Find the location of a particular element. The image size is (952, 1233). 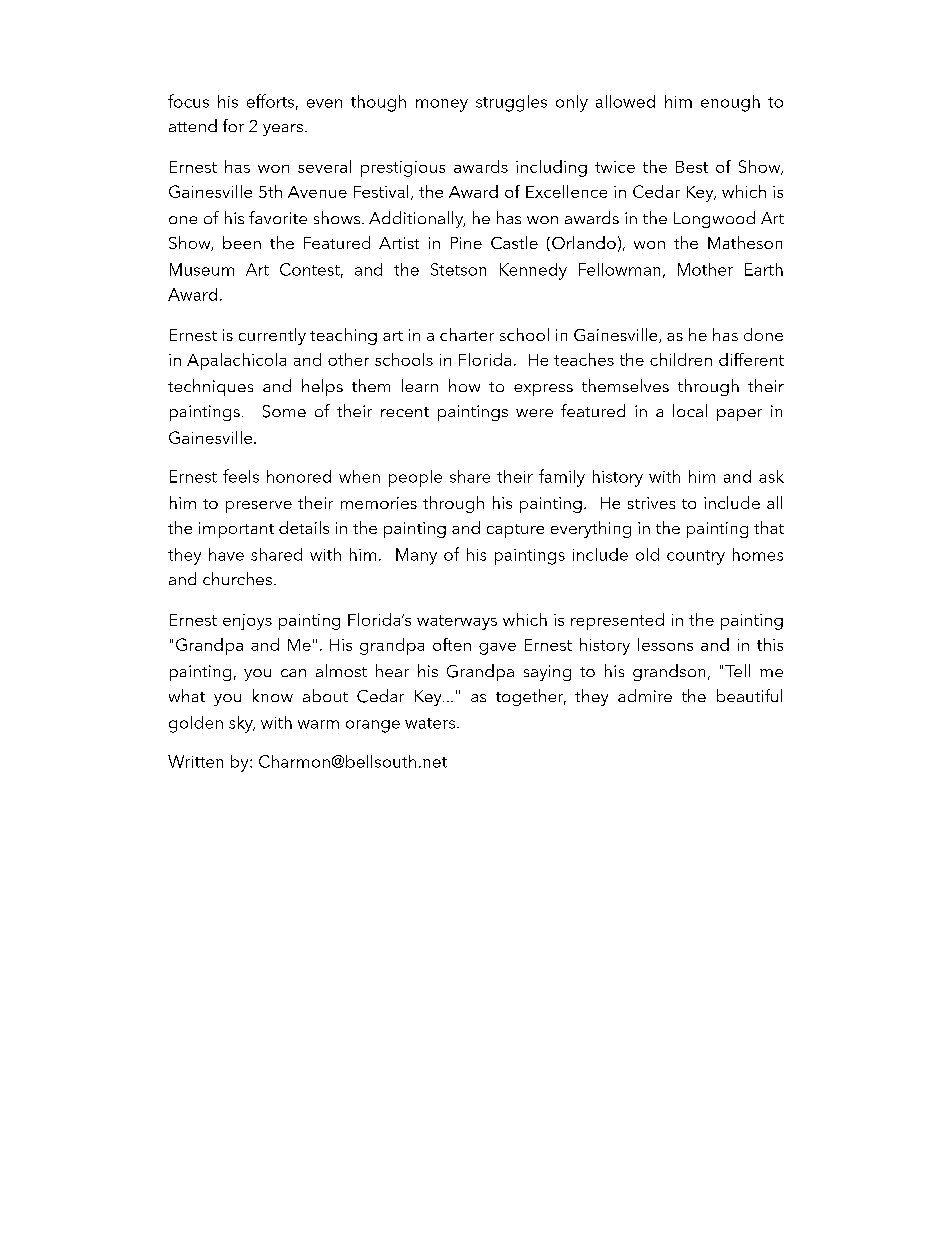

enough is located at coordinates (730, 103).
